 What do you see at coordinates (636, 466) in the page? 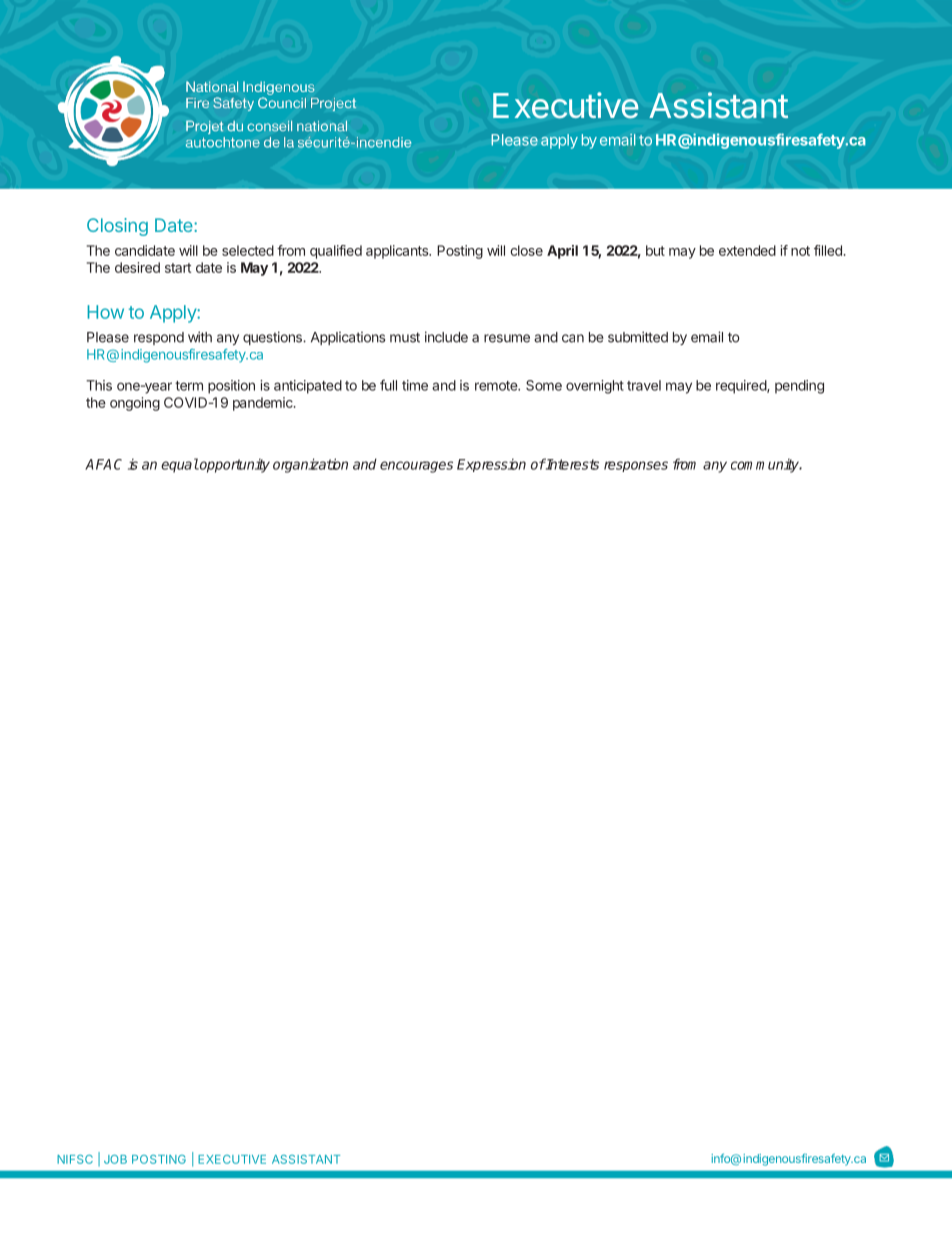
I see `responses` at bounding box center [636, 466].
